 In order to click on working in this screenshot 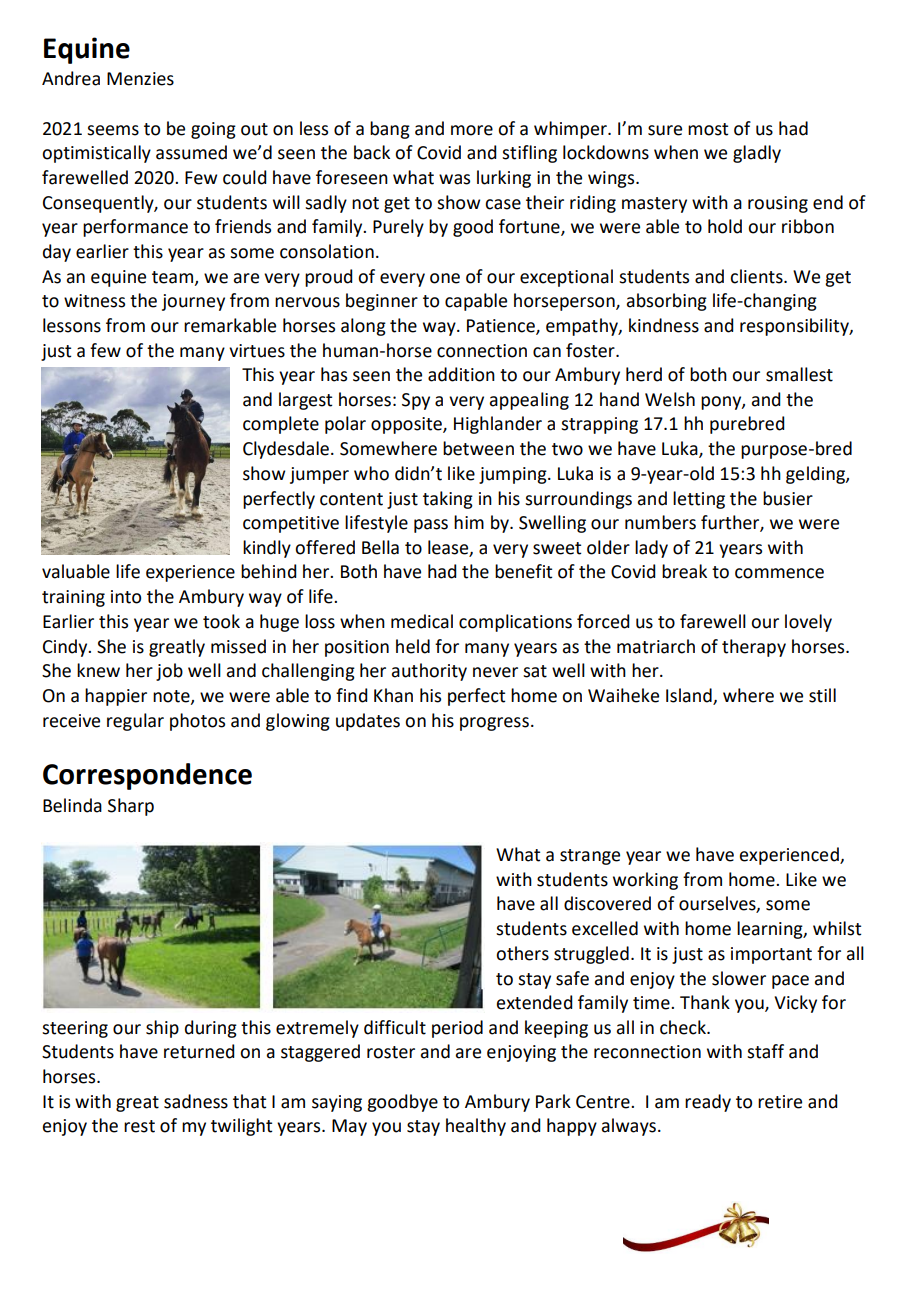, I will do `click(645, 881)`.
